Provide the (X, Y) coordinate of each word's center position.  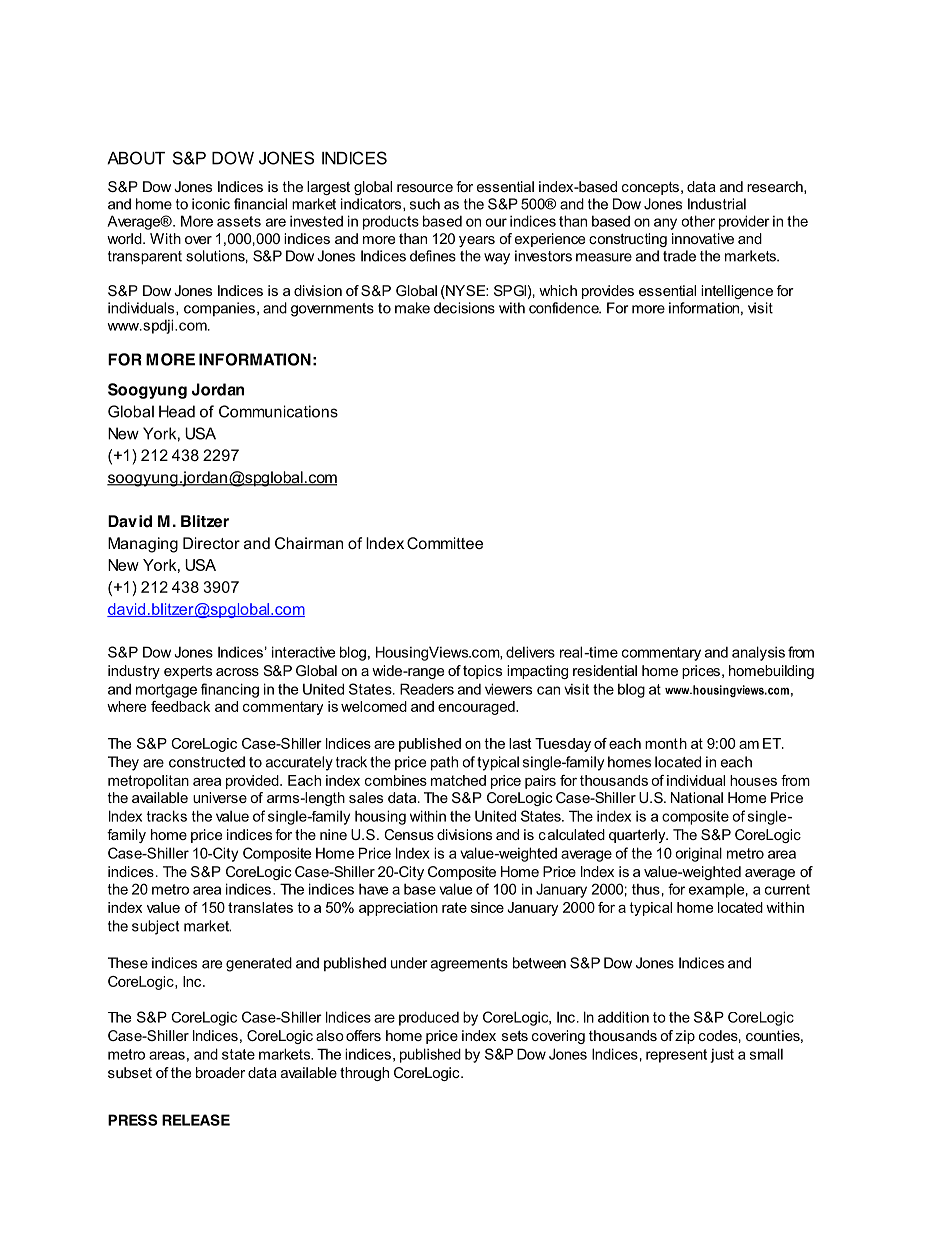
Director (211, 543)
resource (425, 188)
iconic (211, 204)
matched (458, 780)
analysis (758, 653)
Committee (445, 543)
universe (220, 797)
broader (220, 1072)
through (364, 1074)
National (697, 797)
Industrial (717, 204)
